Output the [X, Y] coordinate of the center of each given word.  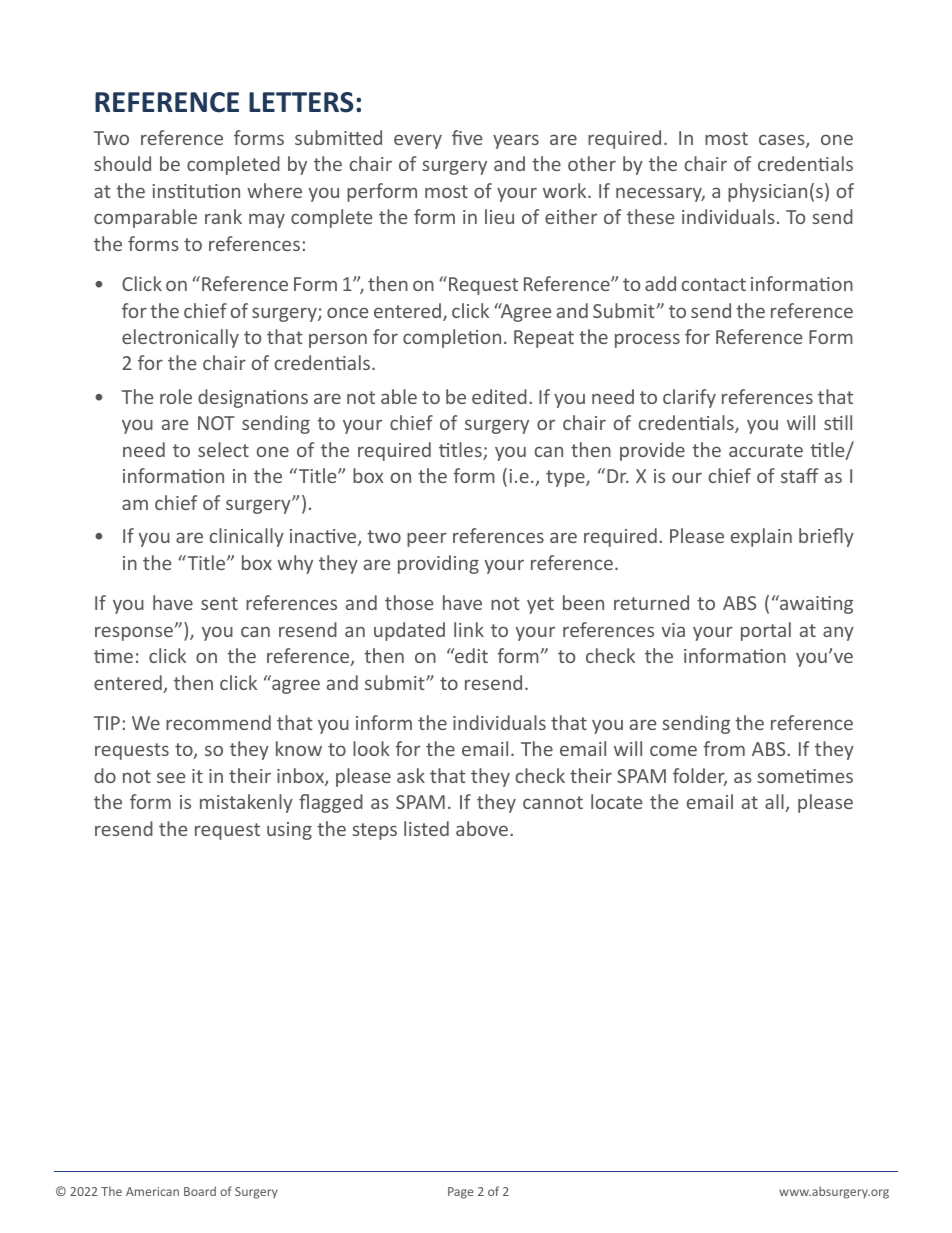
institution [196, 191]
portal [766, 631]
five [467, 137]
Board [200, 1191]
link [469, 629]
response [134, 633]
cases [783, 141]
